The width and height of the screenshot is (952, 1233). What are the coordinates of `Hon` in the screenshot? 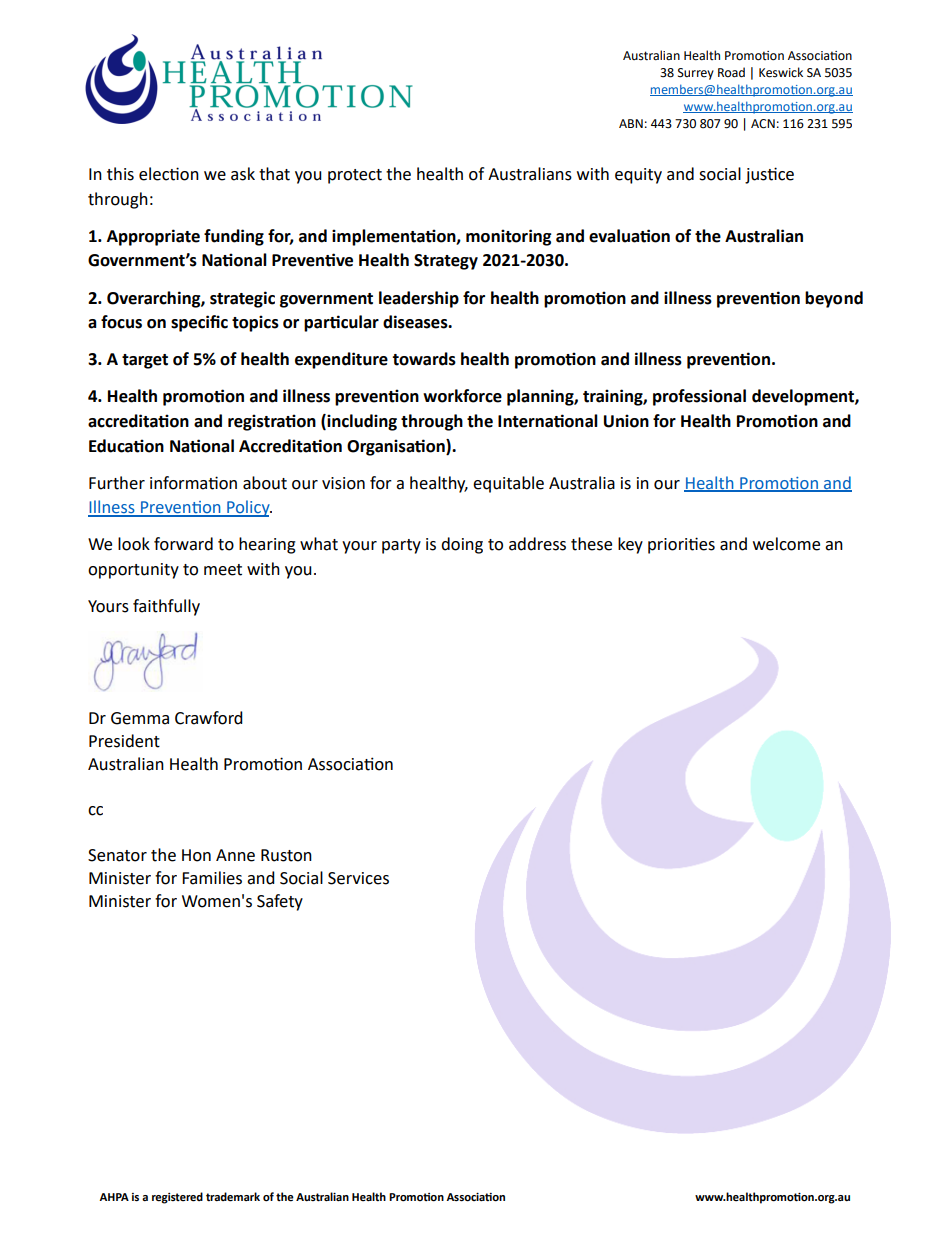 It's located at (196, 855).
